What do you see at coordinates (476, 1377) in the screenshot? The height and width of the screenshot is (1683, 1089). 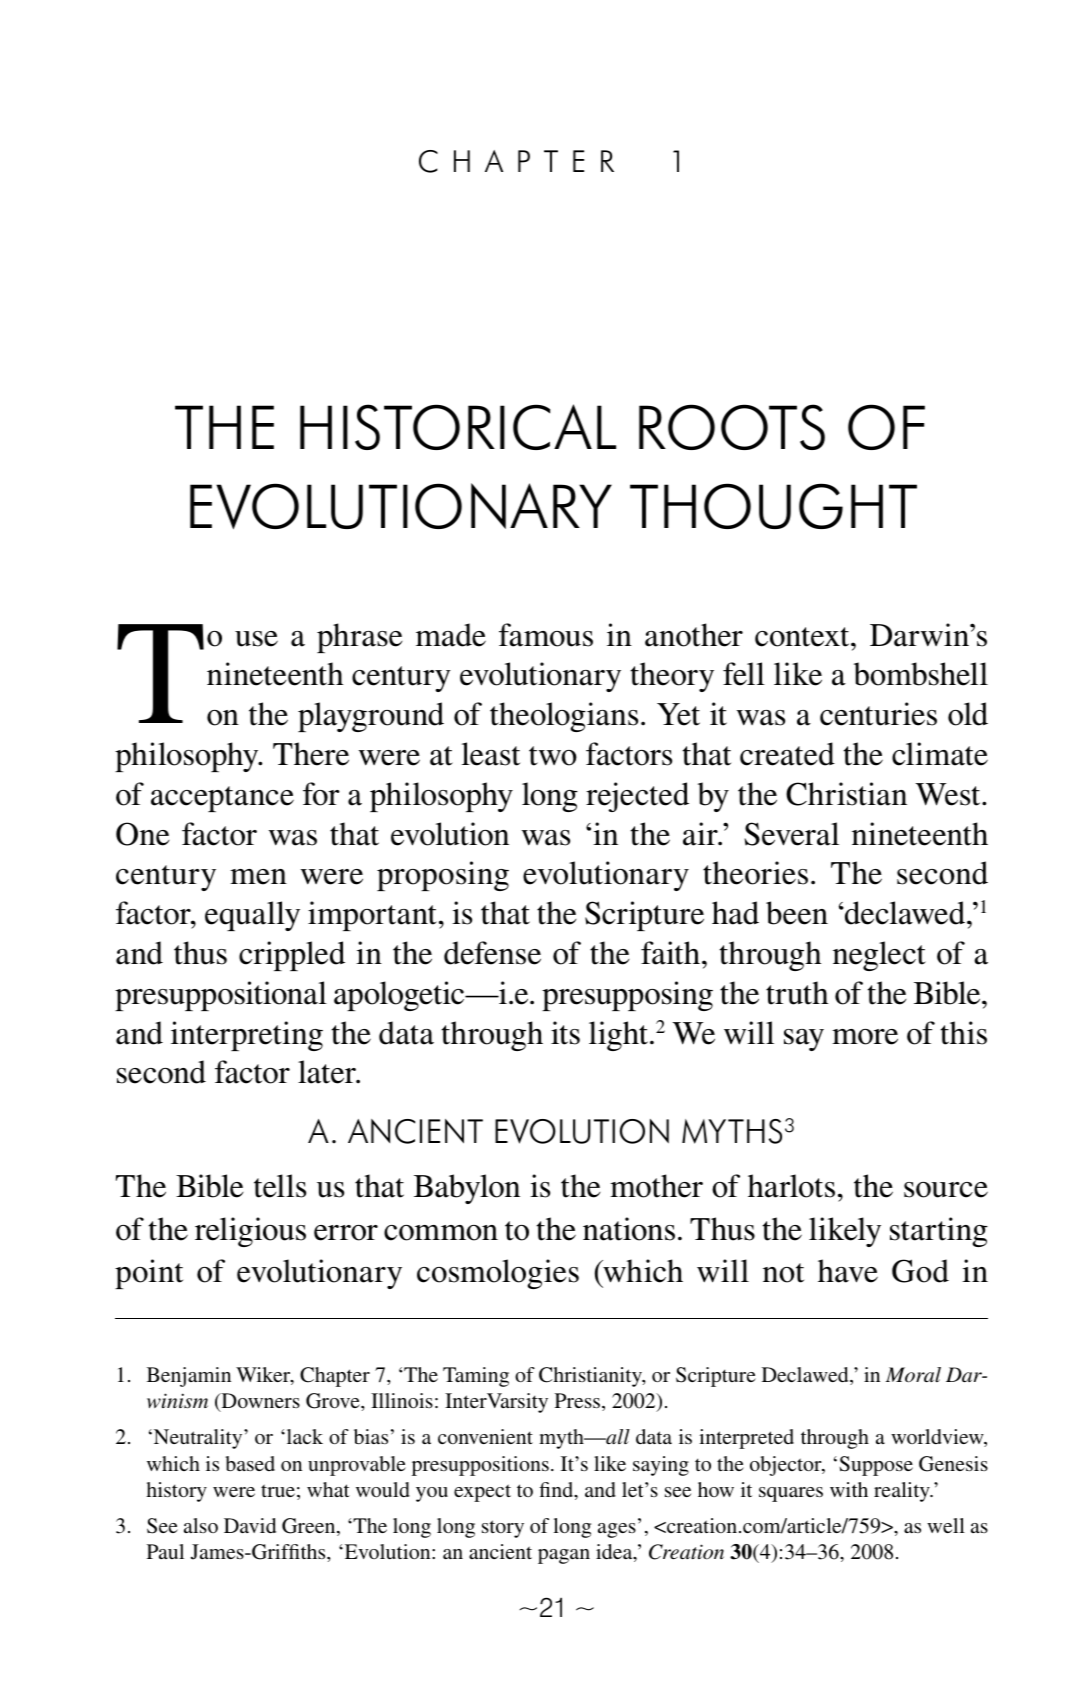 I see `Taming` at bounding box center [476, 1377].
